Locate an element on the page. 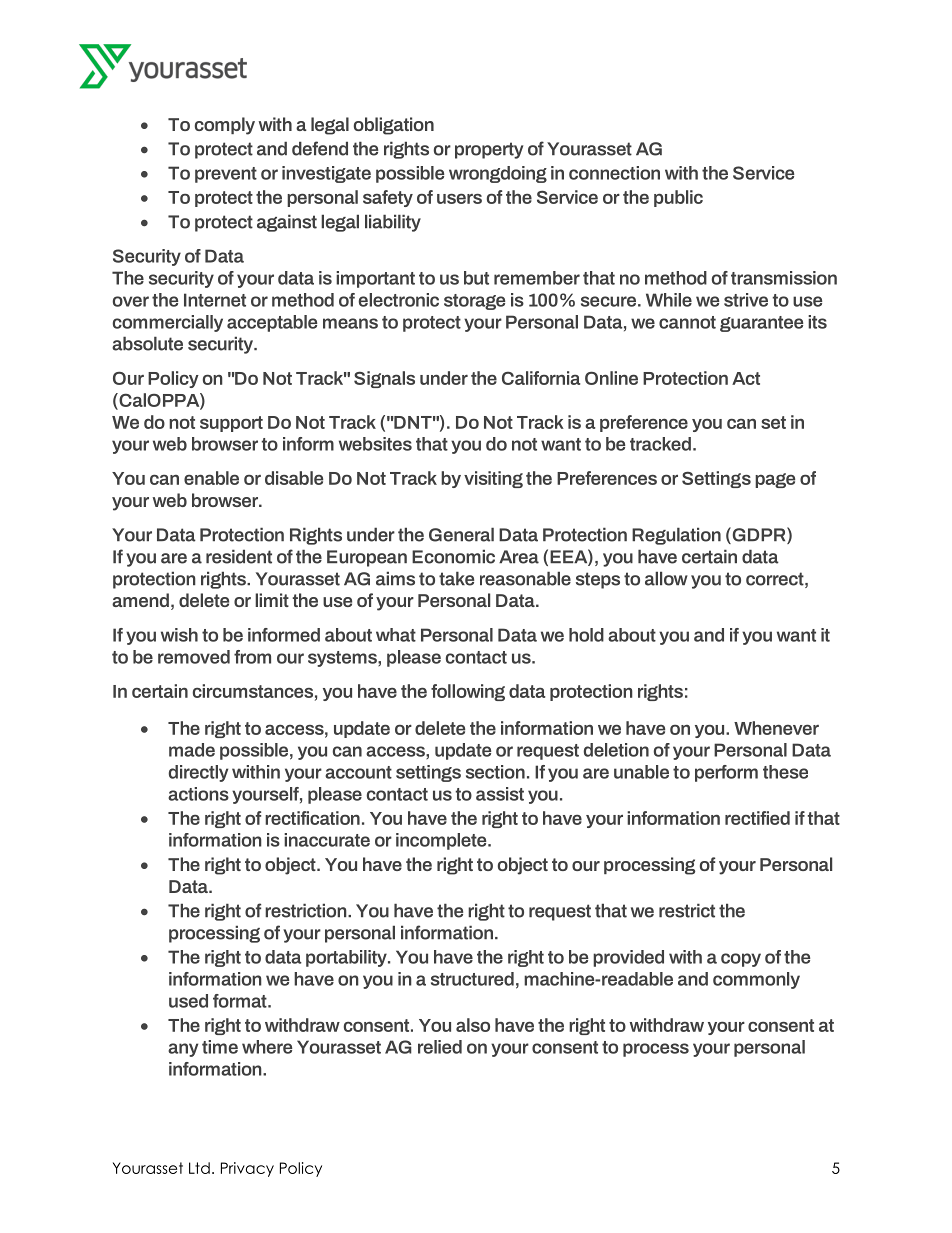 This page has width=952, height=1233. page is located at coordinates (775, 480).
